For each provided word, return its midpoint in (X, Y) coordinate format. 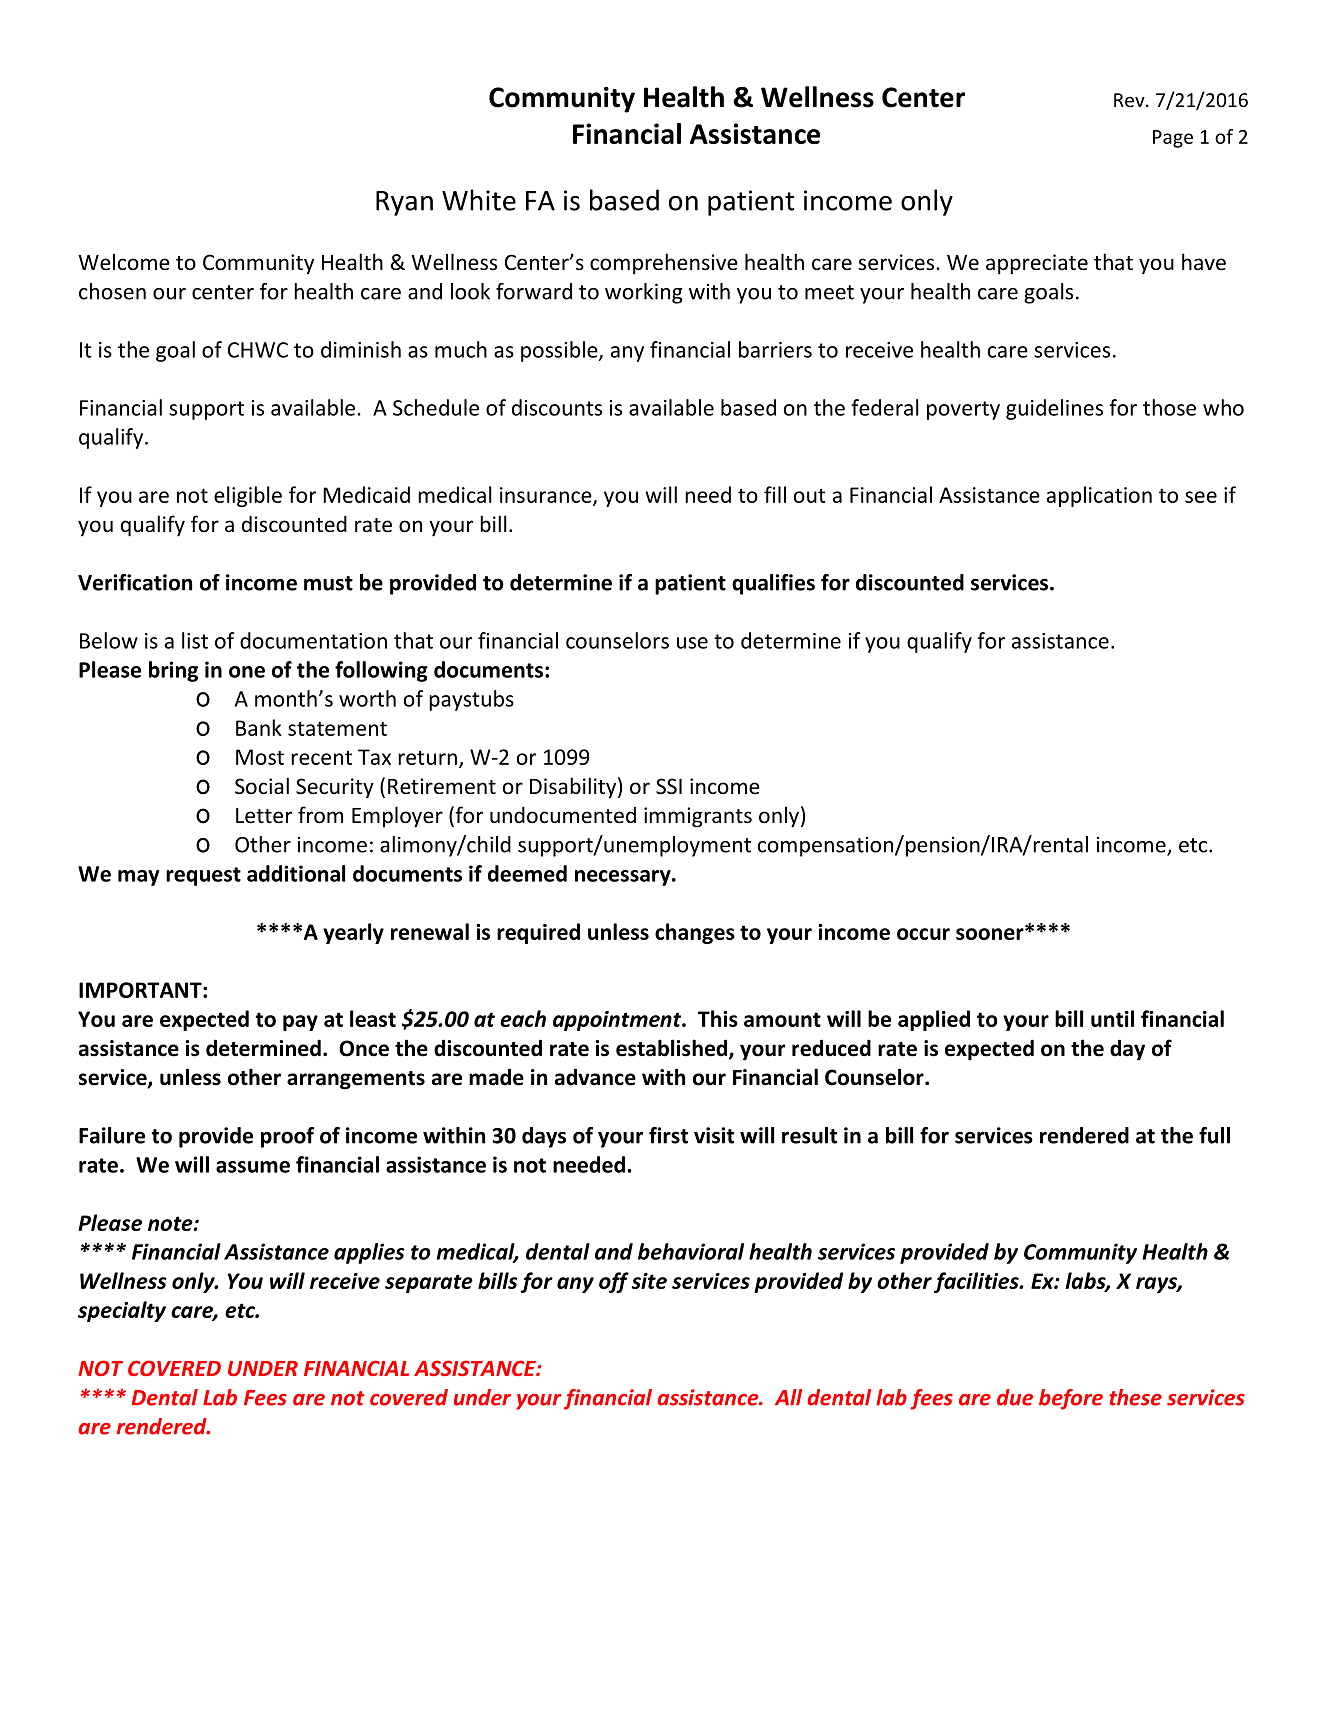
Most (260, 757)
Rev (1130, 100)
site (649, 1281)
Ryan (404, 203)
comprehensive (664, 264)
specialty (122, 1311)
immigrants (698, 817)
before (1071, 1399)
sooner (991, 933)
